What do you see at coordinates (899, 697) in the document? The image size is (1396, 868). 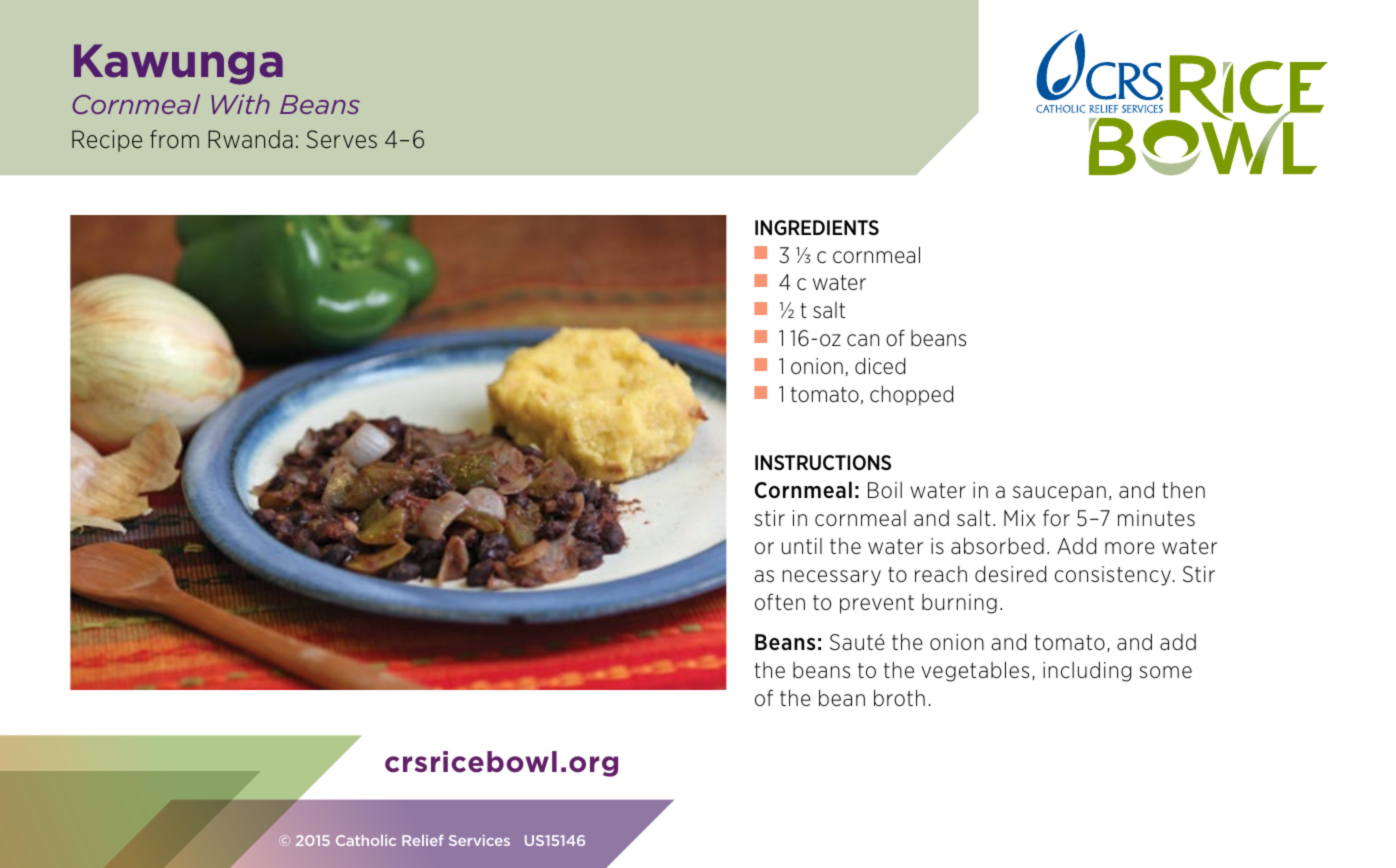 I see `broth` at bounding box center [899, 697].
